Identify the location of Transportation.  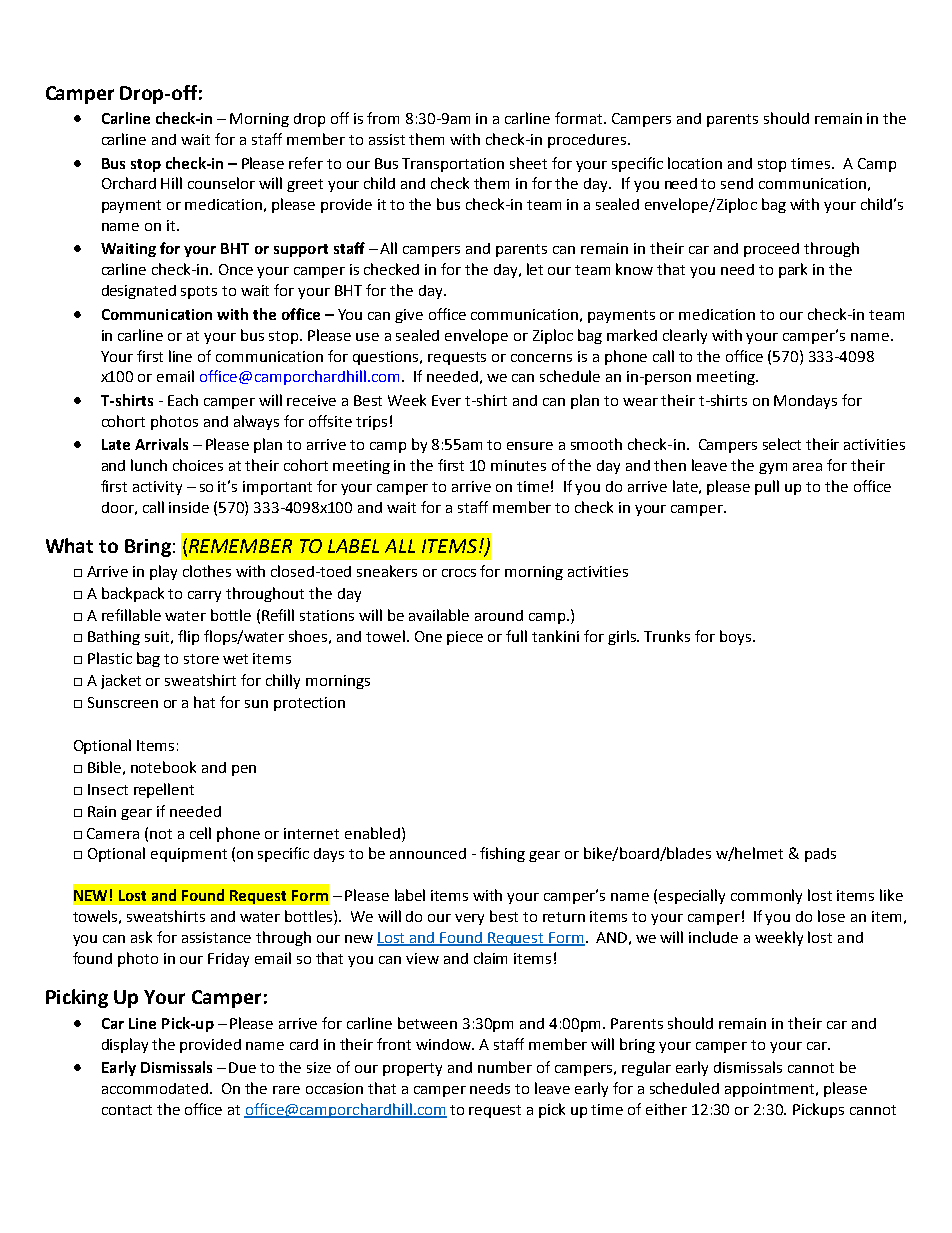
(453, 165).
